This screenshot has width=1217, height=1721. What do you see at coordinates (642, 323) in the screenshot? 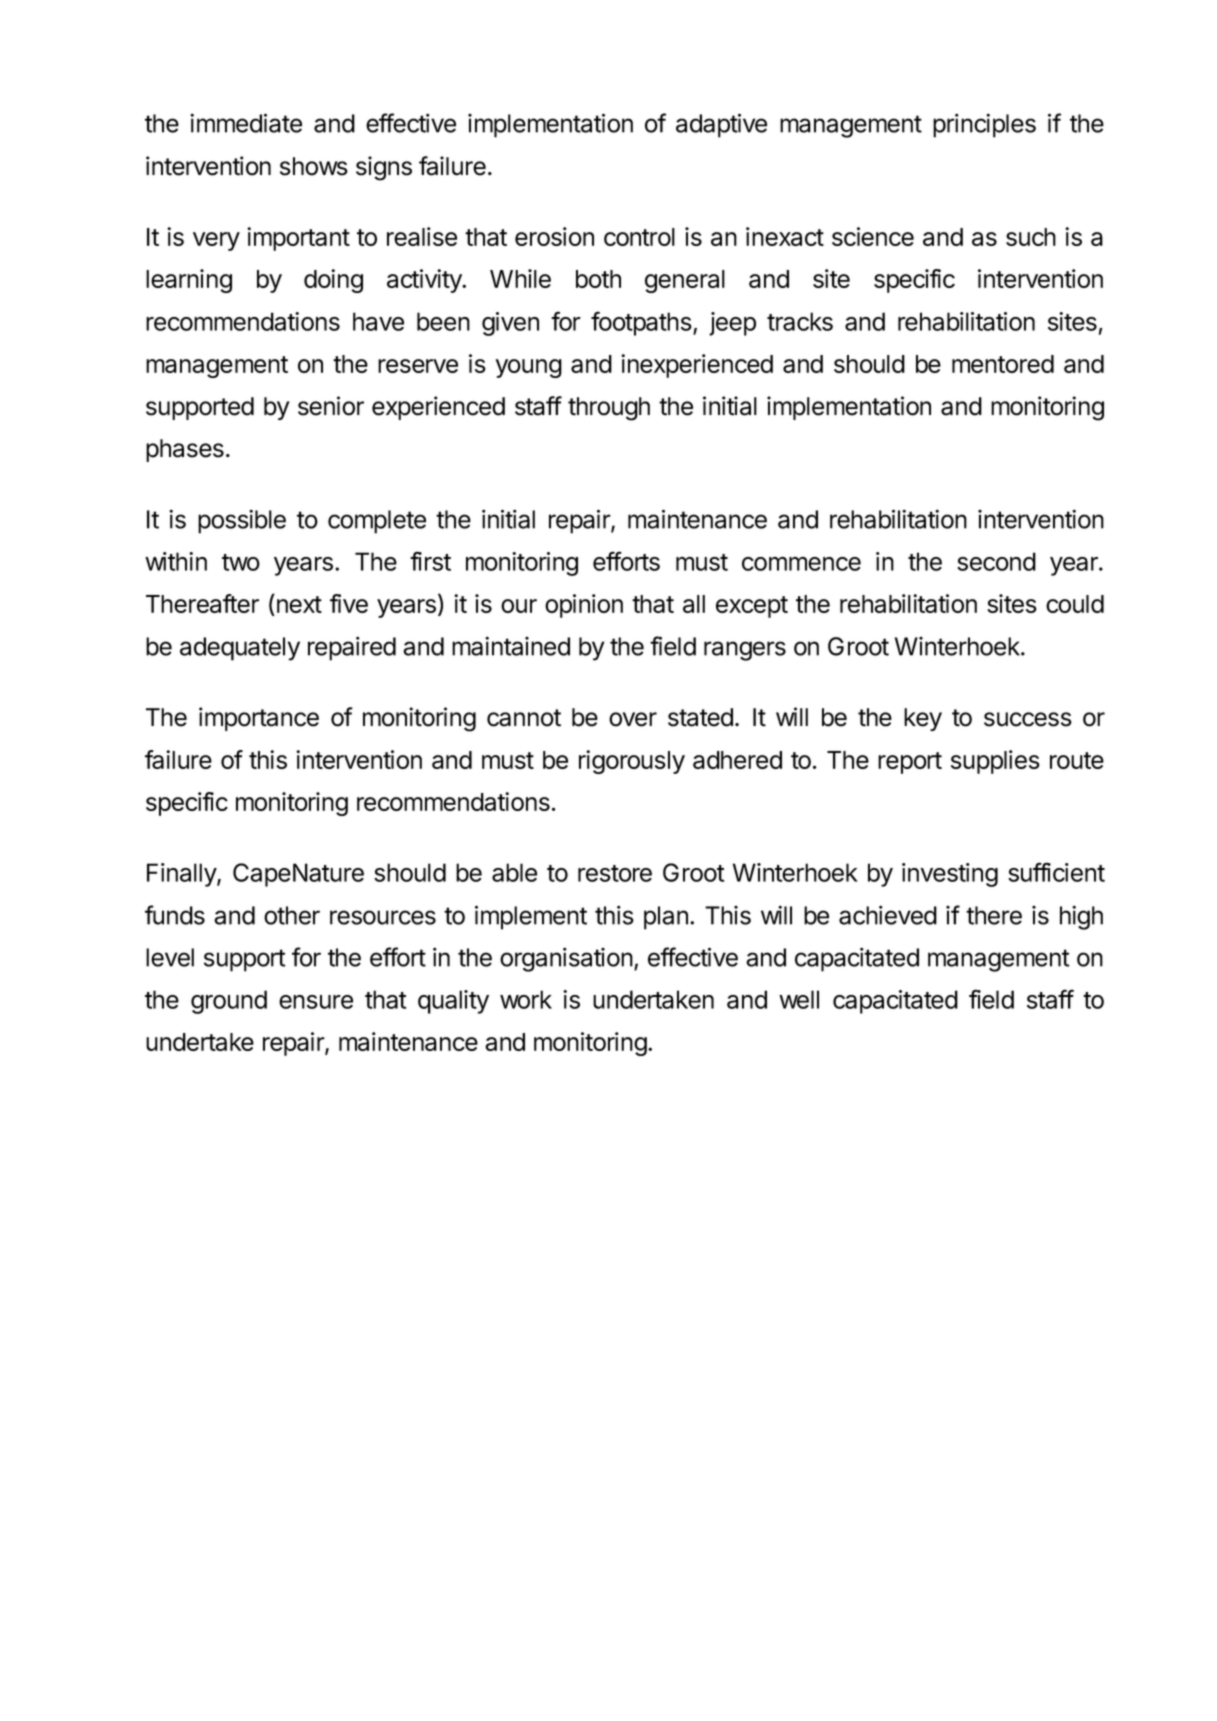
I see `footpaths` at bounding box center [642, 323].
